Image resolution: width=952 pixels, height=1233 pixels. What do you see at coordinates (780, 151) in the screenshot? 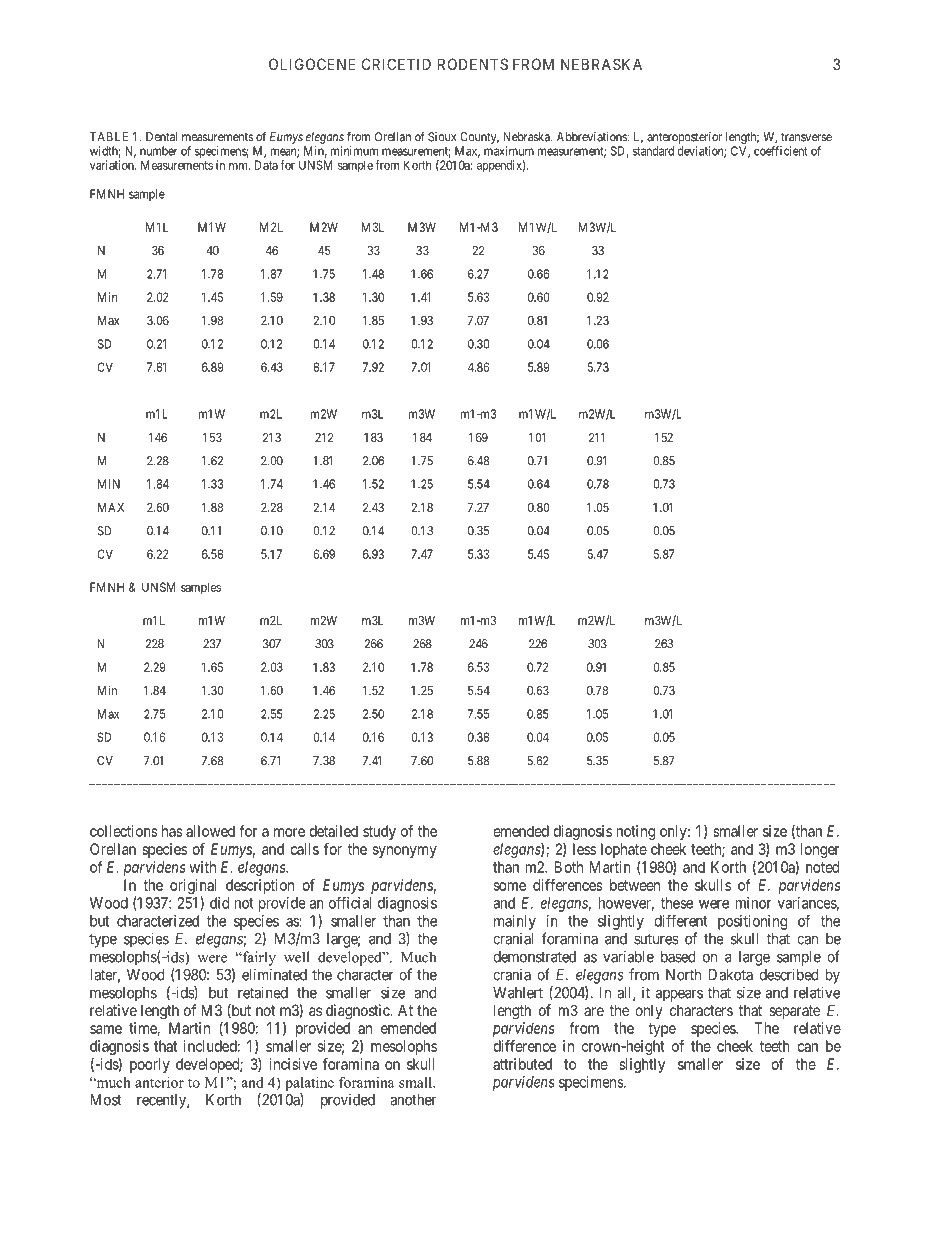
I see `coefficient` at bounding box center [780, 151].
